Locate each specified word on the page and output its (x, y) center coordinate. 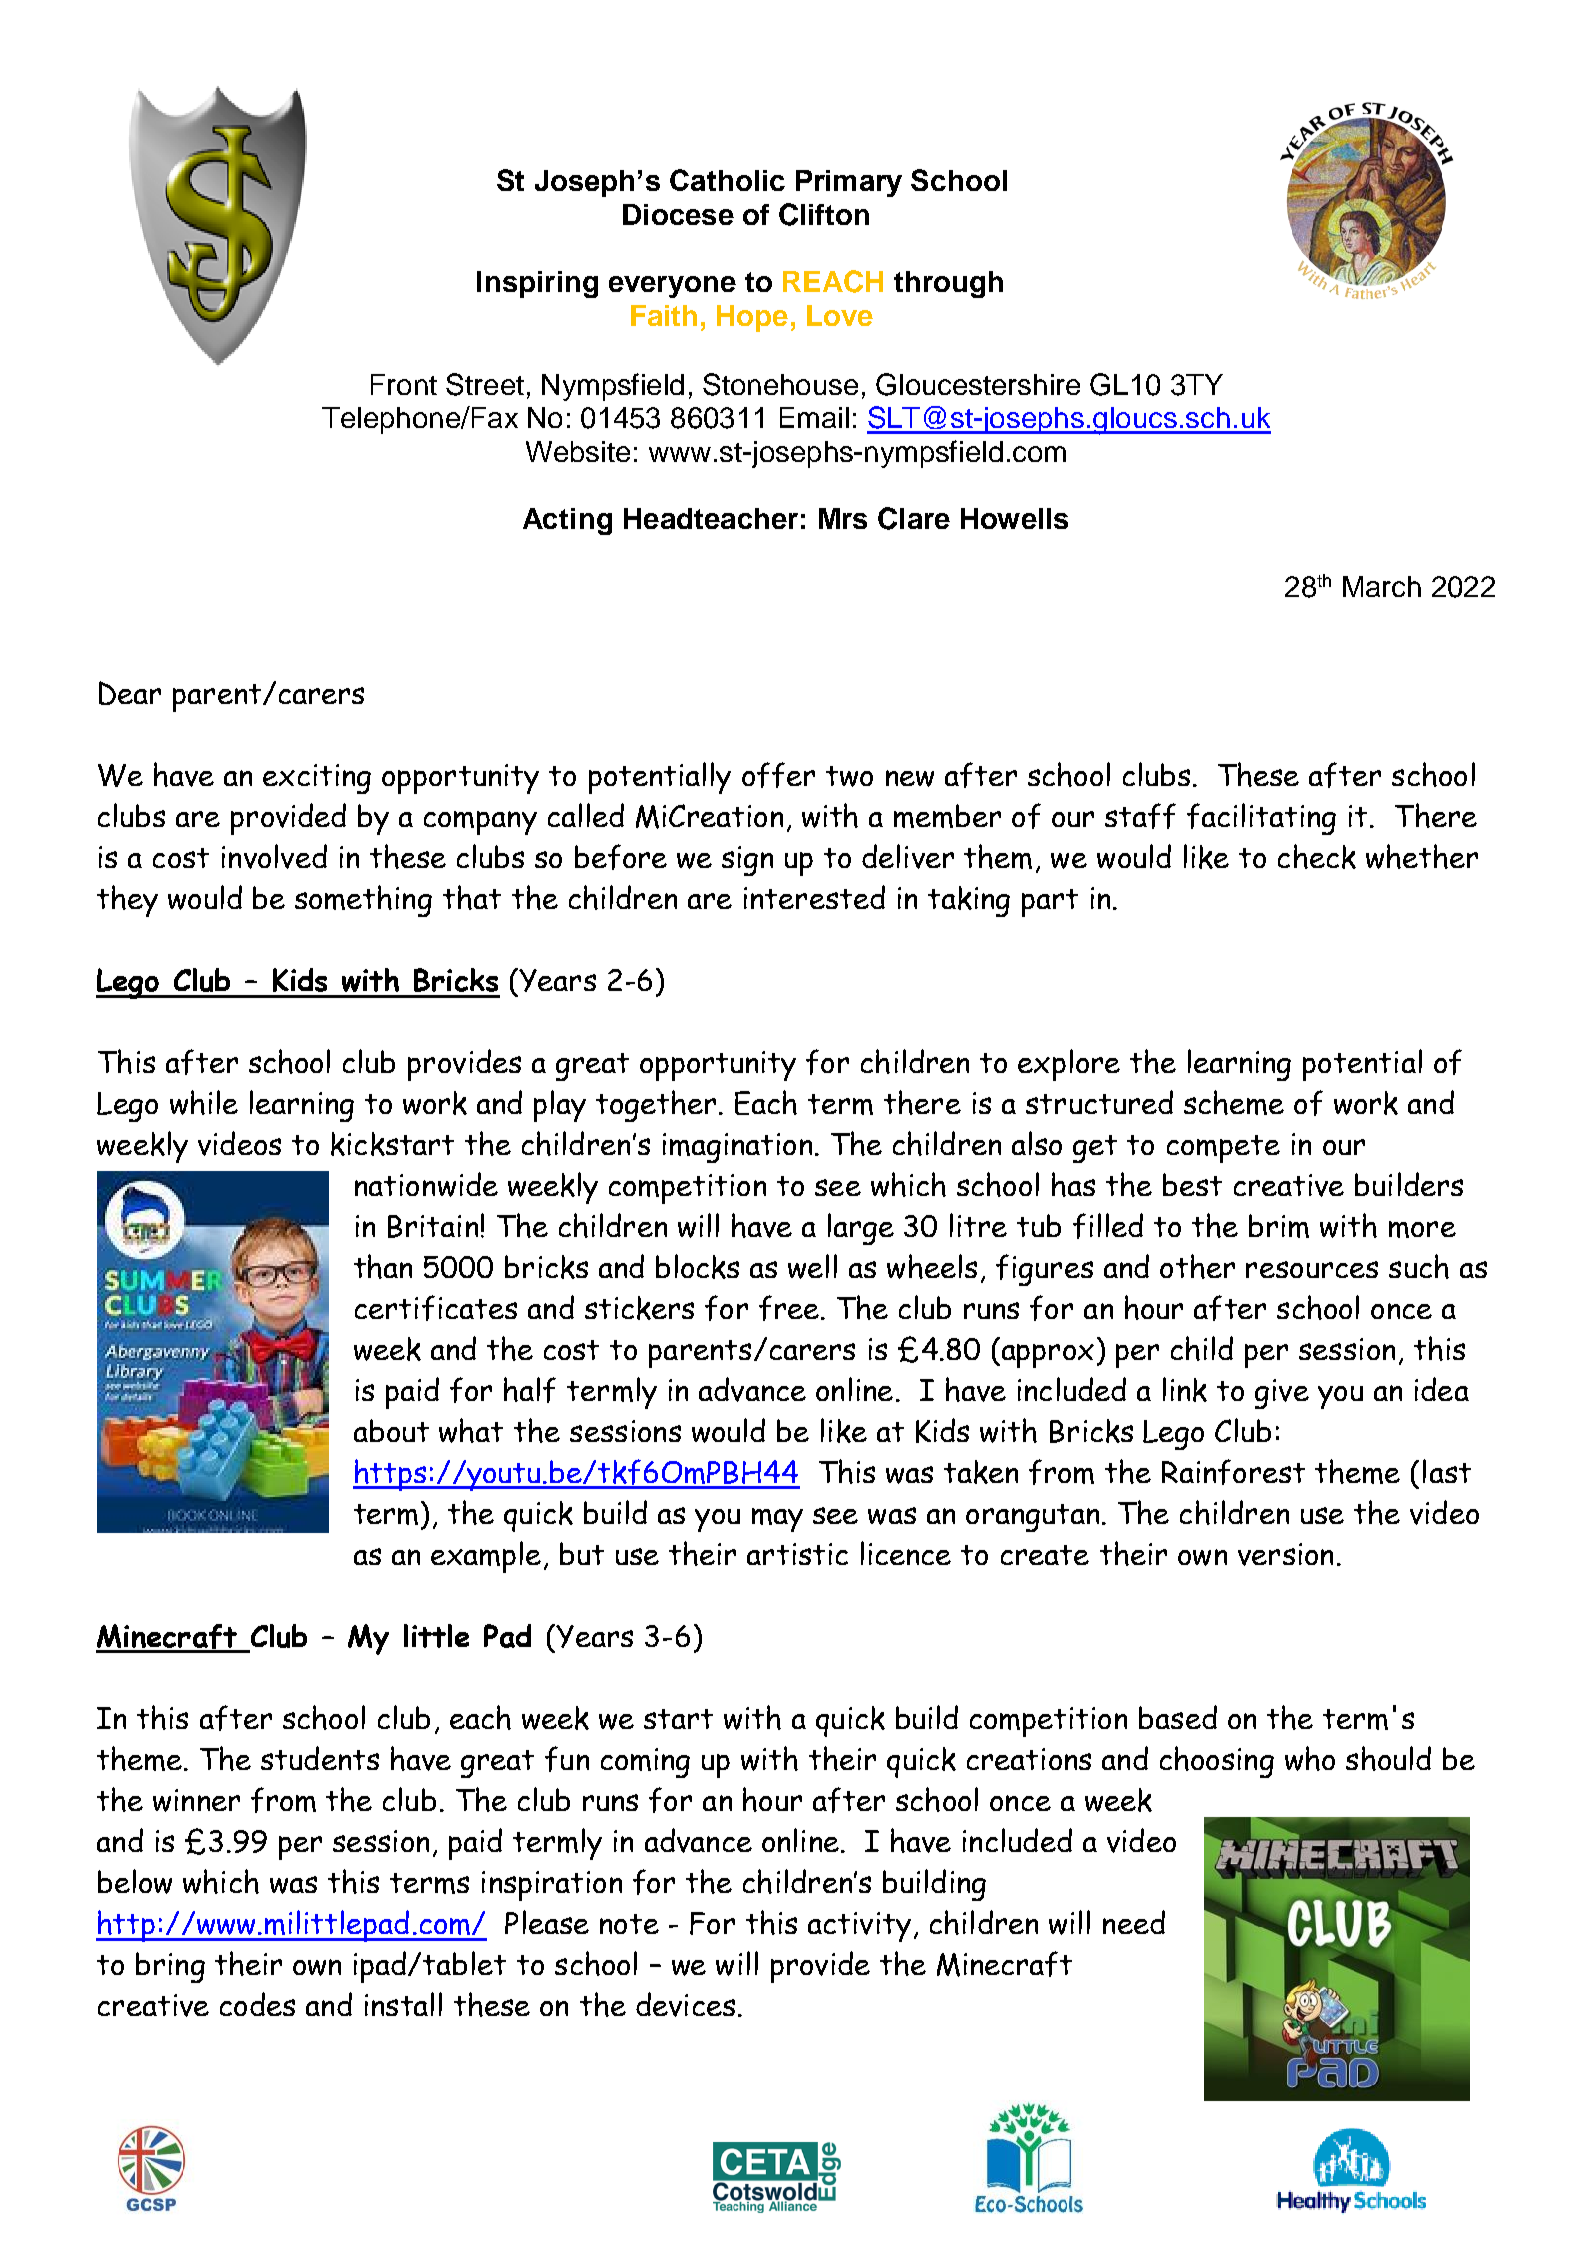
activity (859, 1927)
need (1134, 1922)
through (948, 284)
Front (404, 384)
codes (257, 2004)
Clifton (824, 214)
